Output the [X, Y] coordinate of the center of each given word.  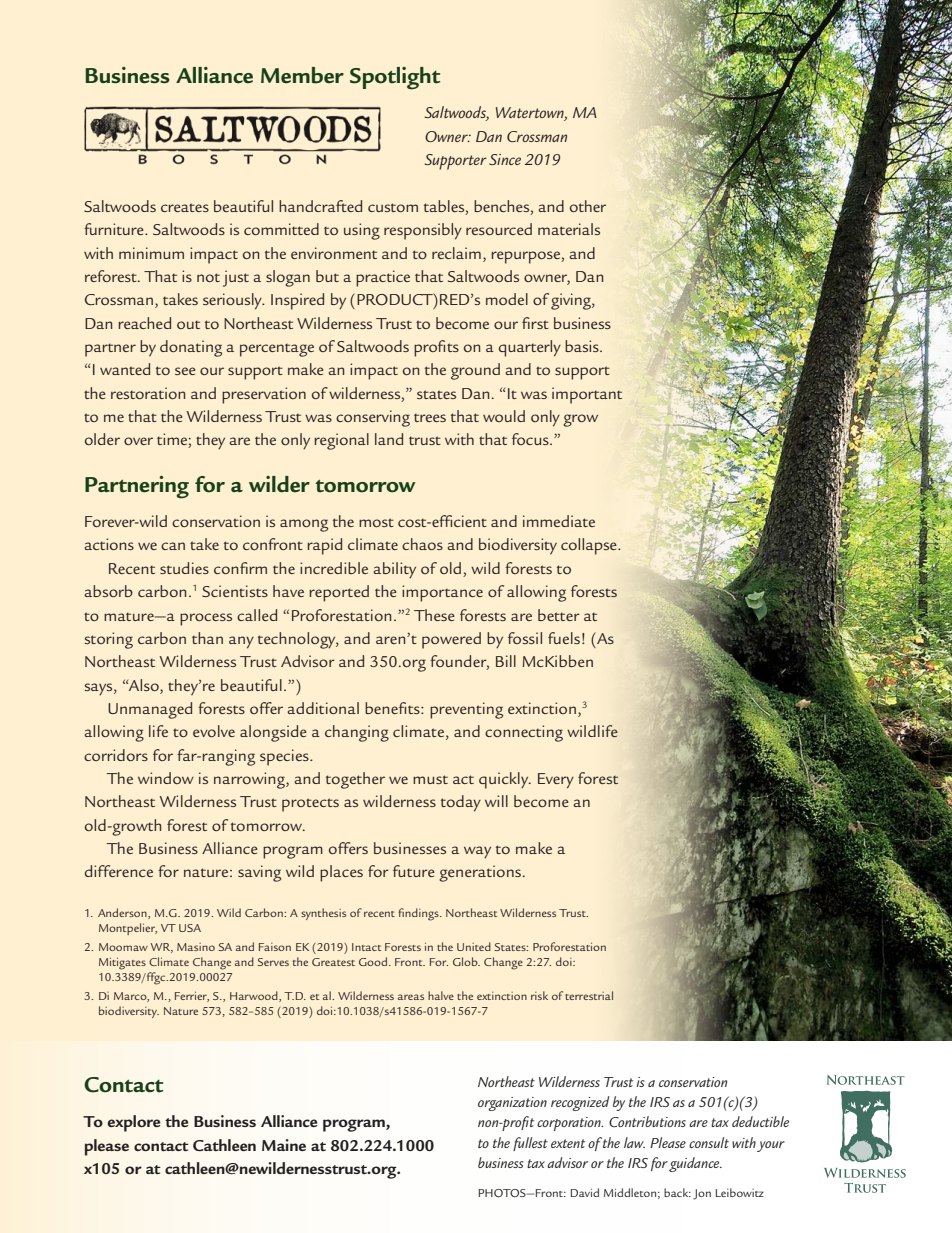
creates [185, 207]
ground [475, 371]
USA [190, 928]
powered [451, 640]
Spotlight [395, 78]
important [587, 395]
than [207, 638]
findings [419, 914]
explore [134, 1123]
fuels [564, 638]
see [185, 371]
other [588, 206]
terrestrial [589, 995]
